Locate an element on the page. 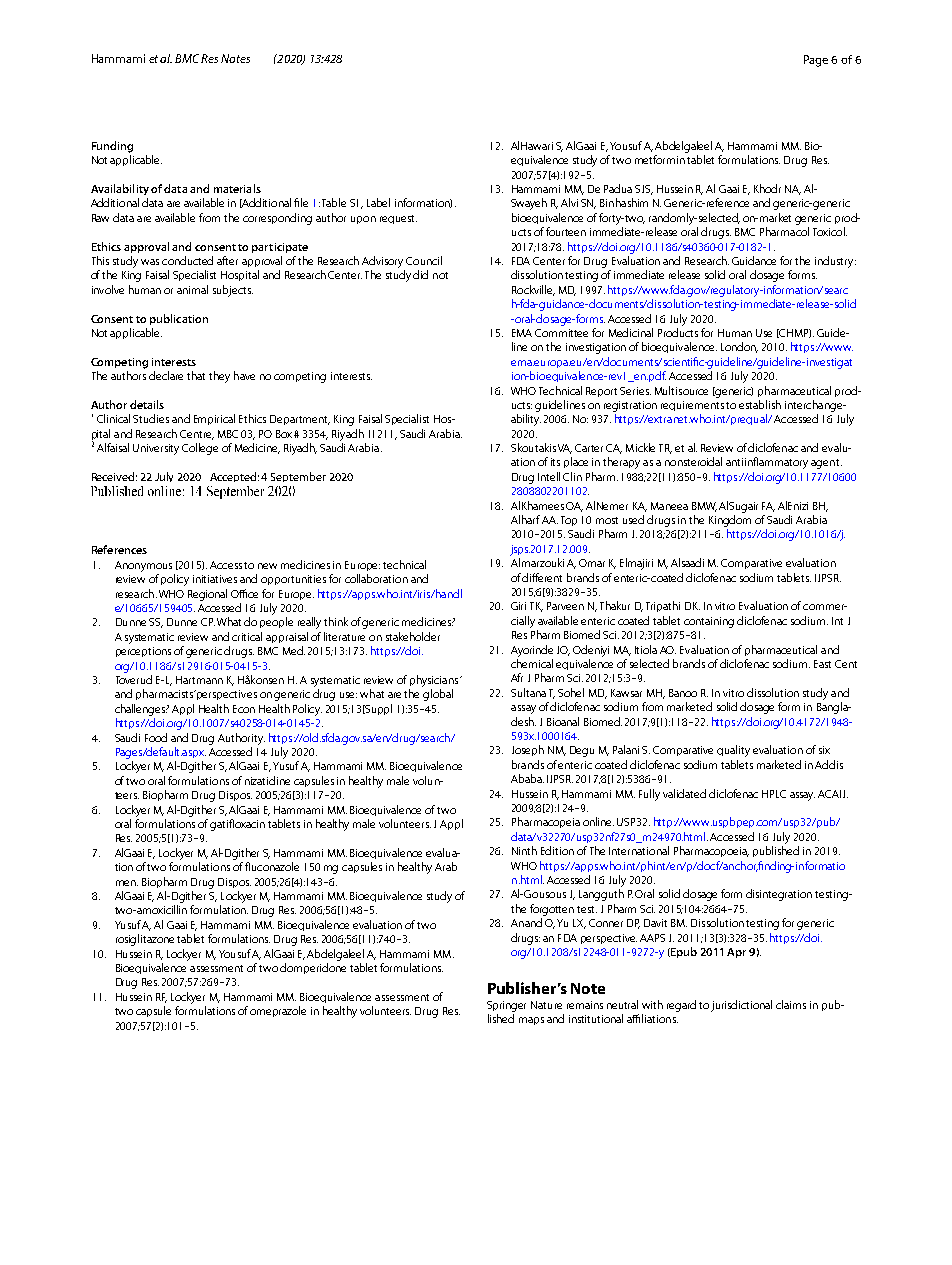 This document has height=1265, width=952. Springer is located at coordinates (506, 1006).
